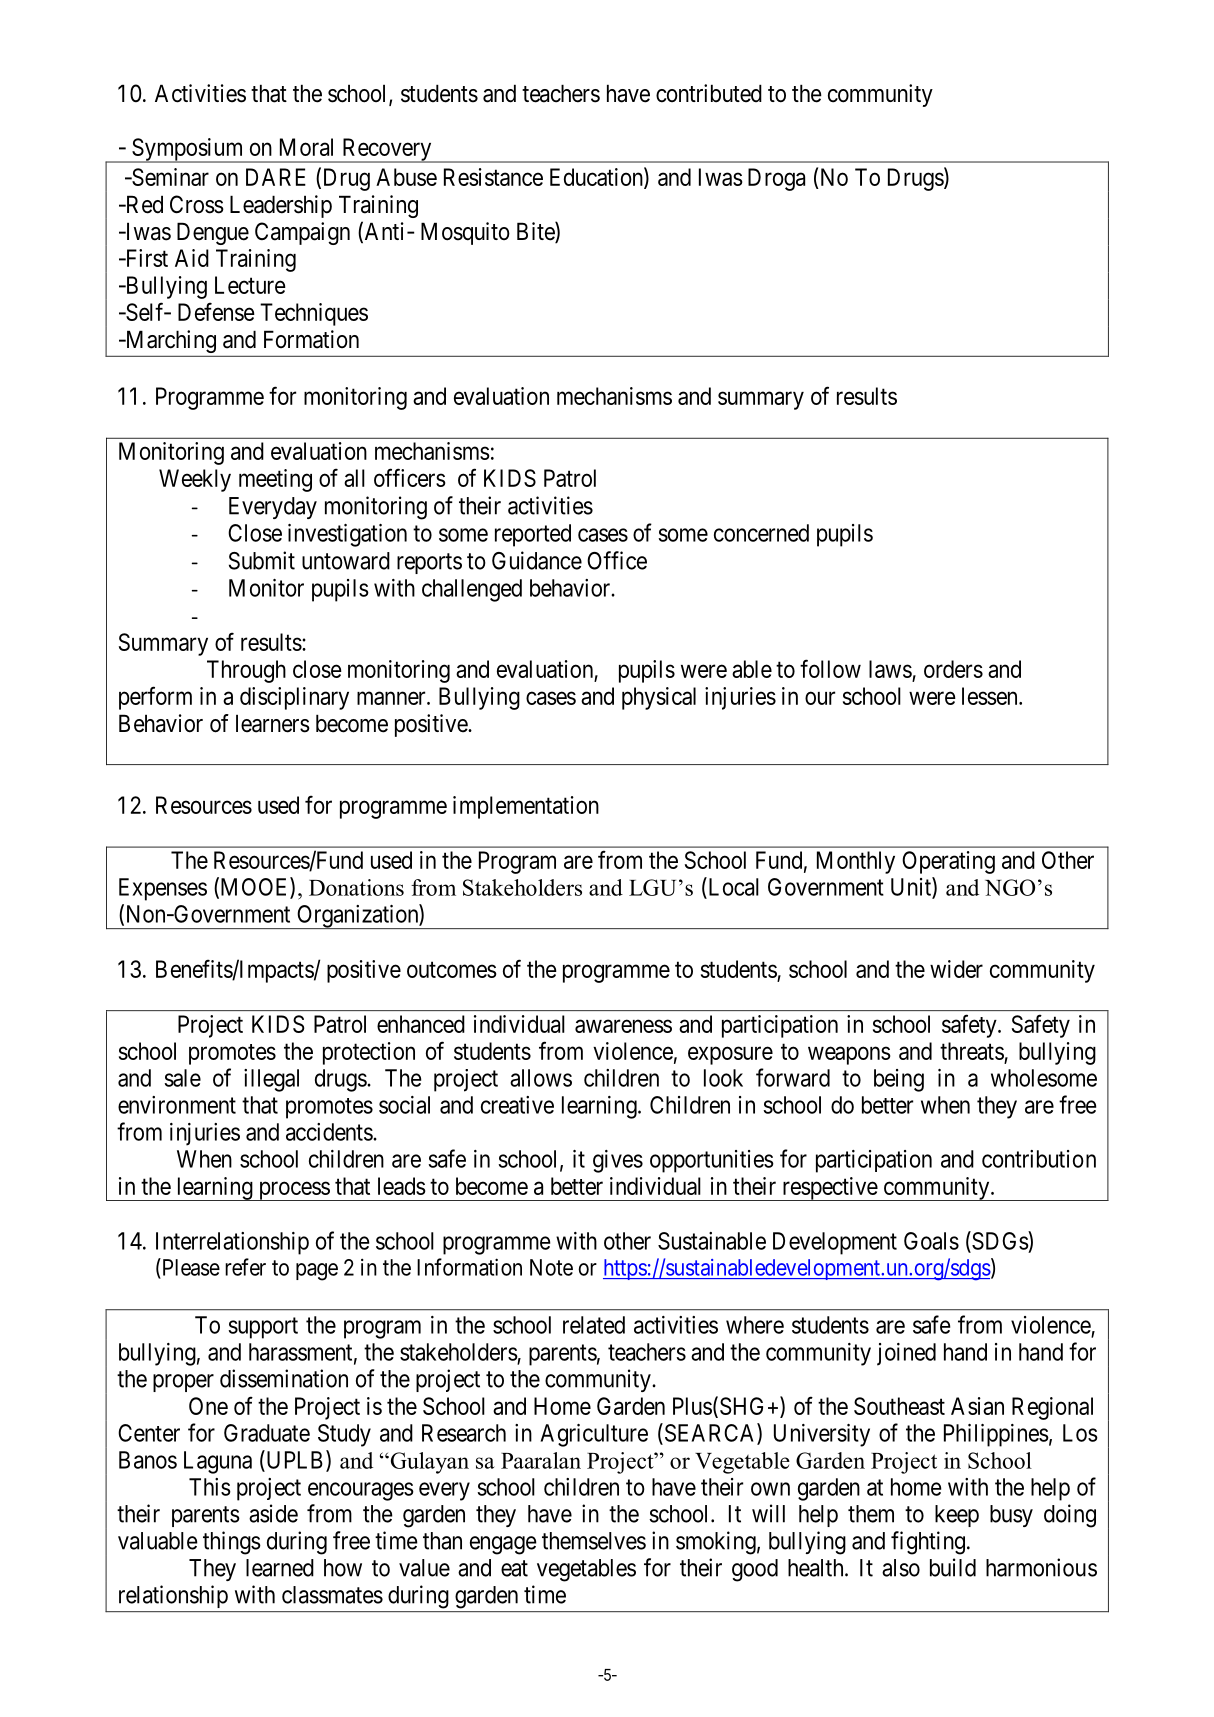 The image size is (1214, 1717). I want to click on things, so click(232, 1543).
